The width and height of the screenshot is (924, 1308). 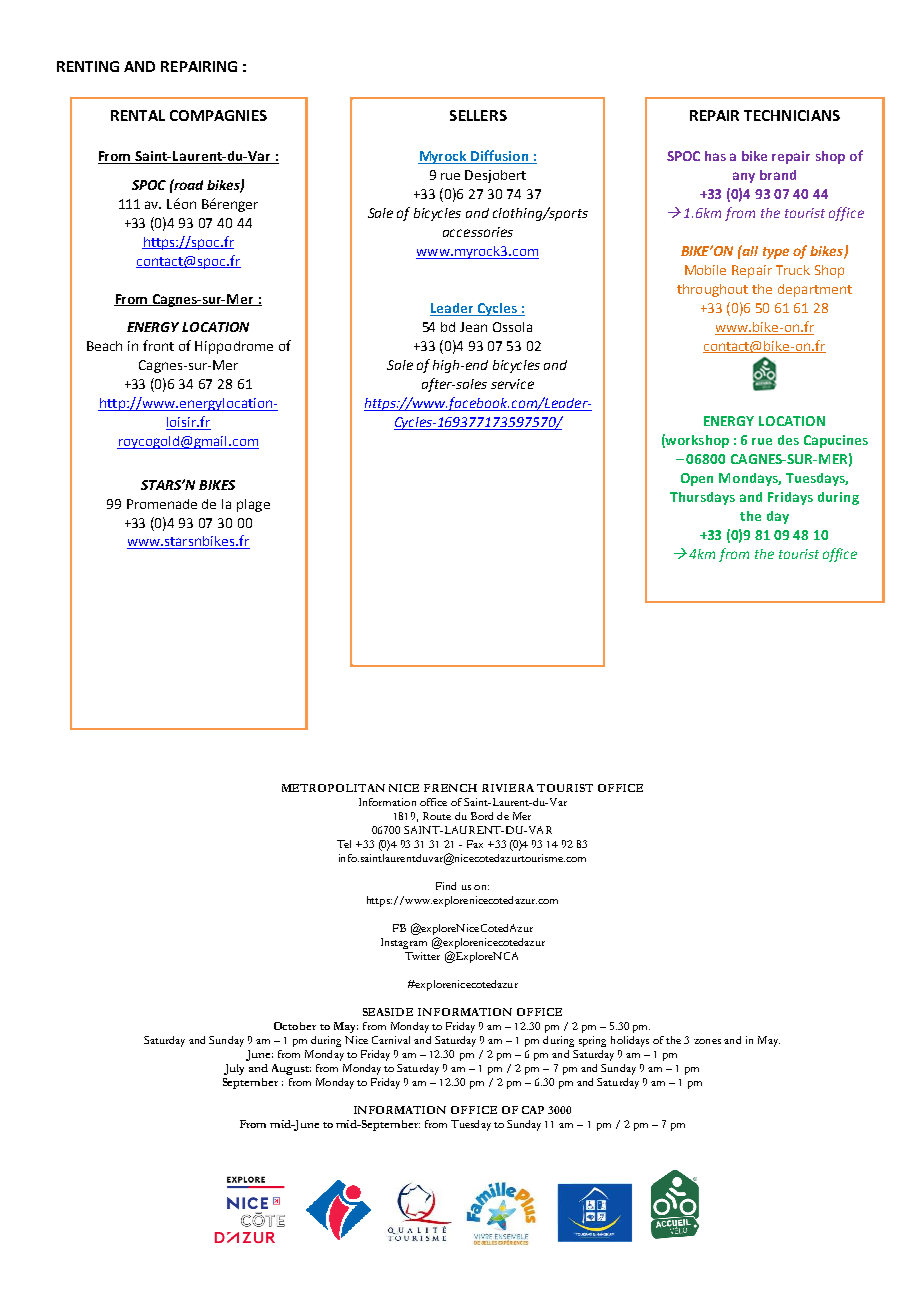 What do you see at coordinates (391, 1040) in the screenshot?
I see `Carnival` at bounding box center [391, 1040].
